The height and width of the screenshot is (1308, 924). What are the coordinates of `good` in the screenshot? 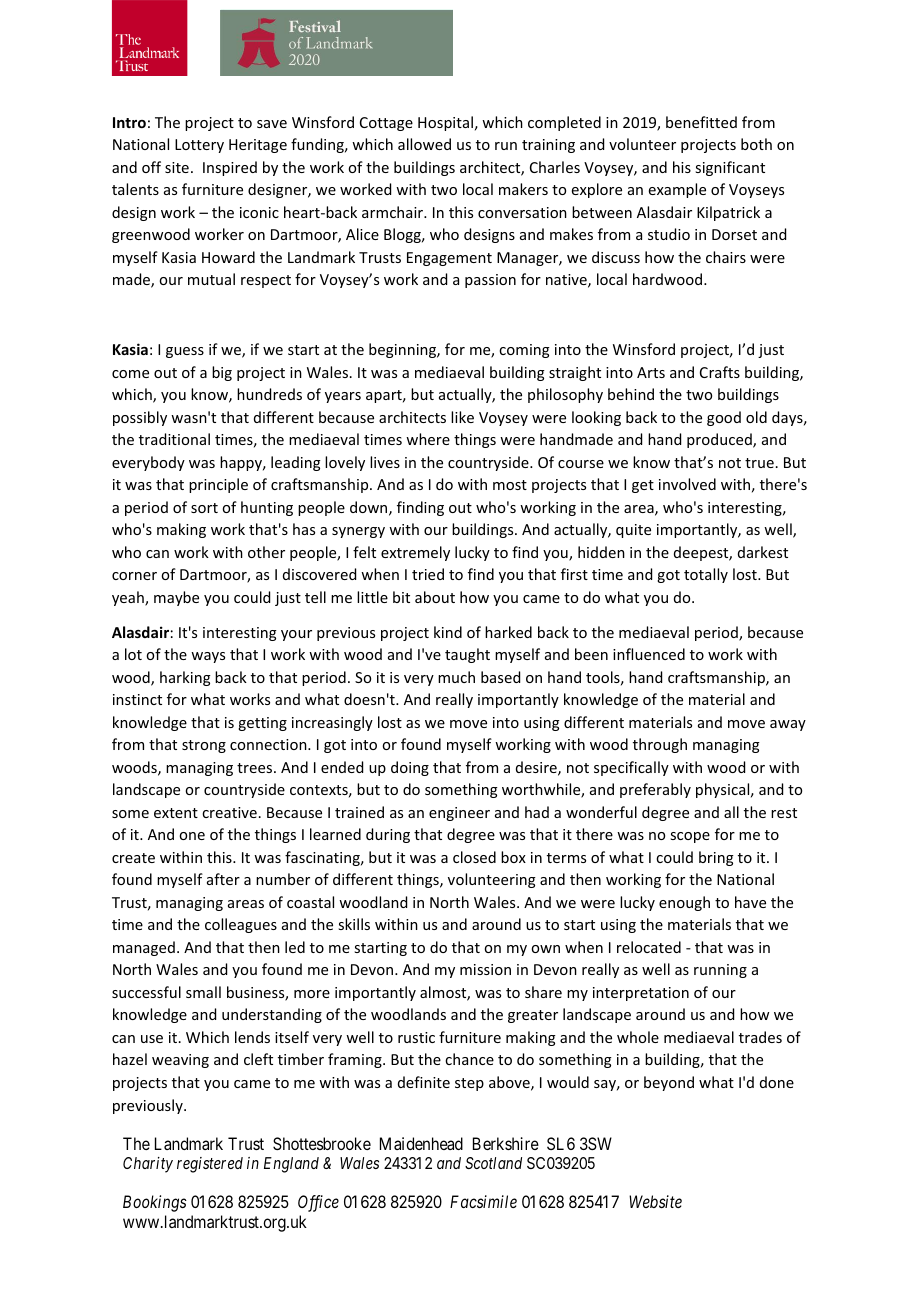 It's located at (724, 418).
